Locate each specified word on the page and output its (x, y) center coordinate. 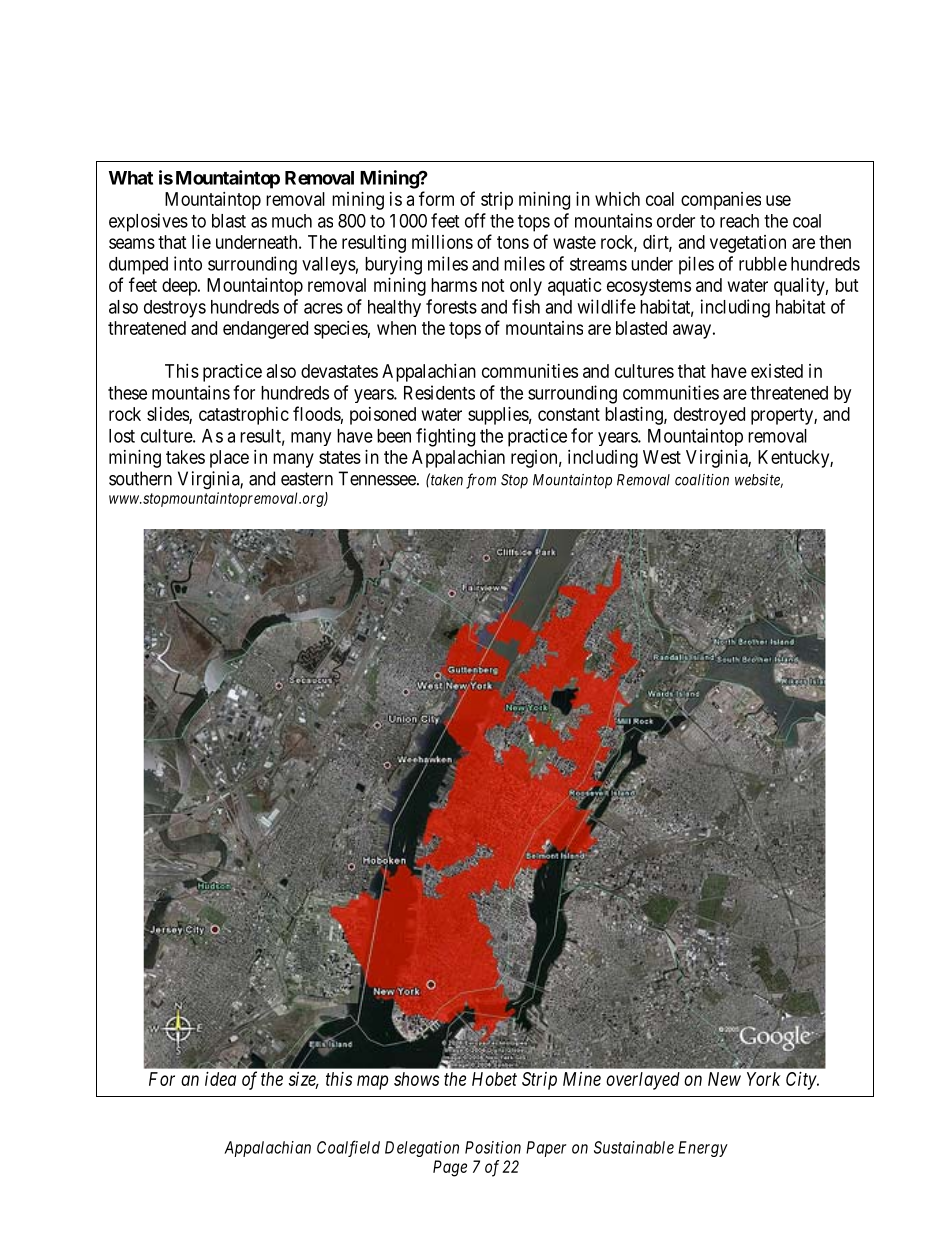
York (764, 1079)
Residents (439, 392)
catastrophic (244, 416)
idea (220, 1079)
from (481, 481)
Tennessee (378, 478)
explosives (148, 222)
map (372, 1082)
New (724, 1079)
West (662, 457)
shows (416, 1079)
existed (777, 371)
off (475, 220)
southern (140, 478)
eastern (307, 479)
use (778, 200)
